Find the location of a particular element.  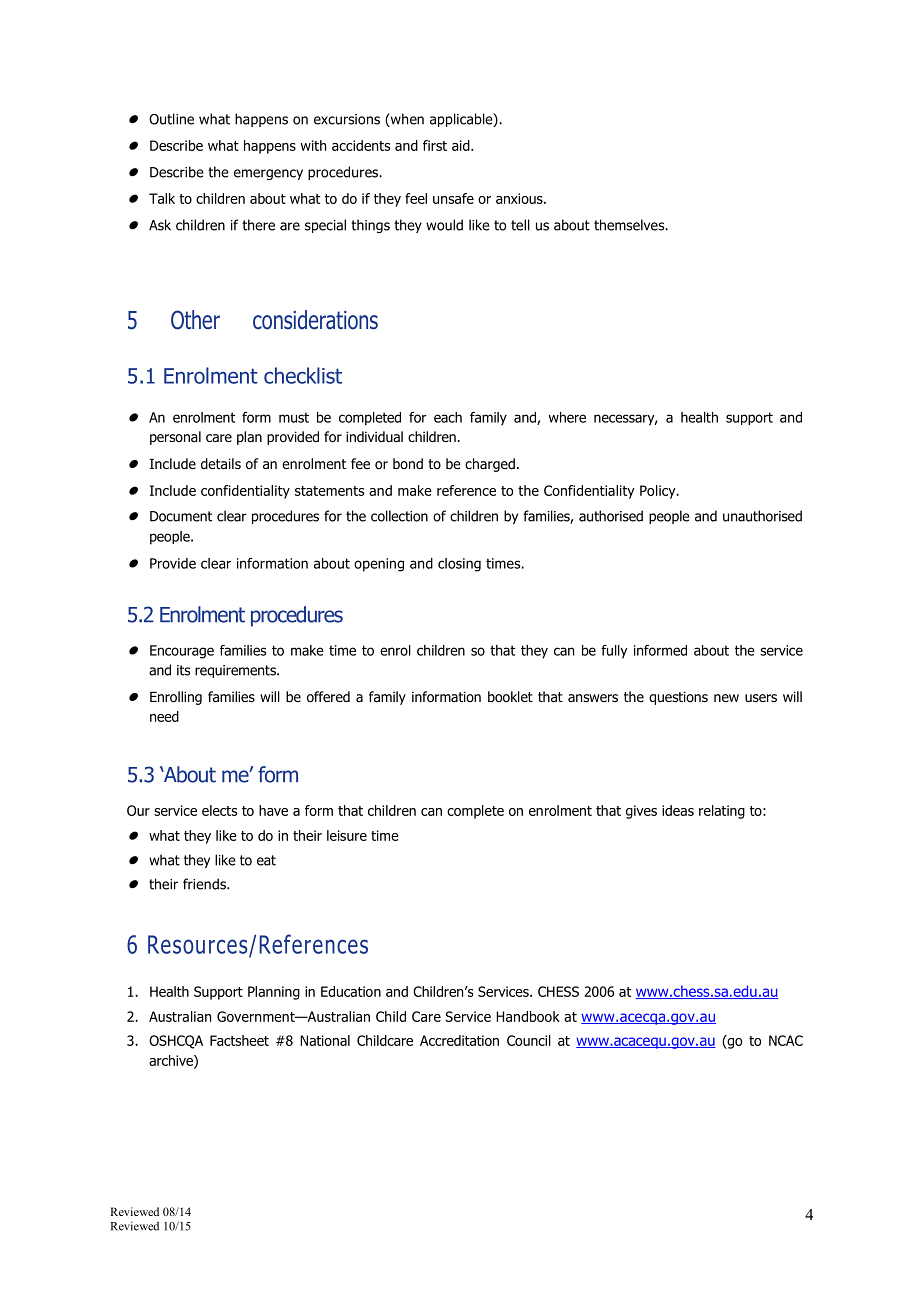

aid is located at coordinates (462, 145).
